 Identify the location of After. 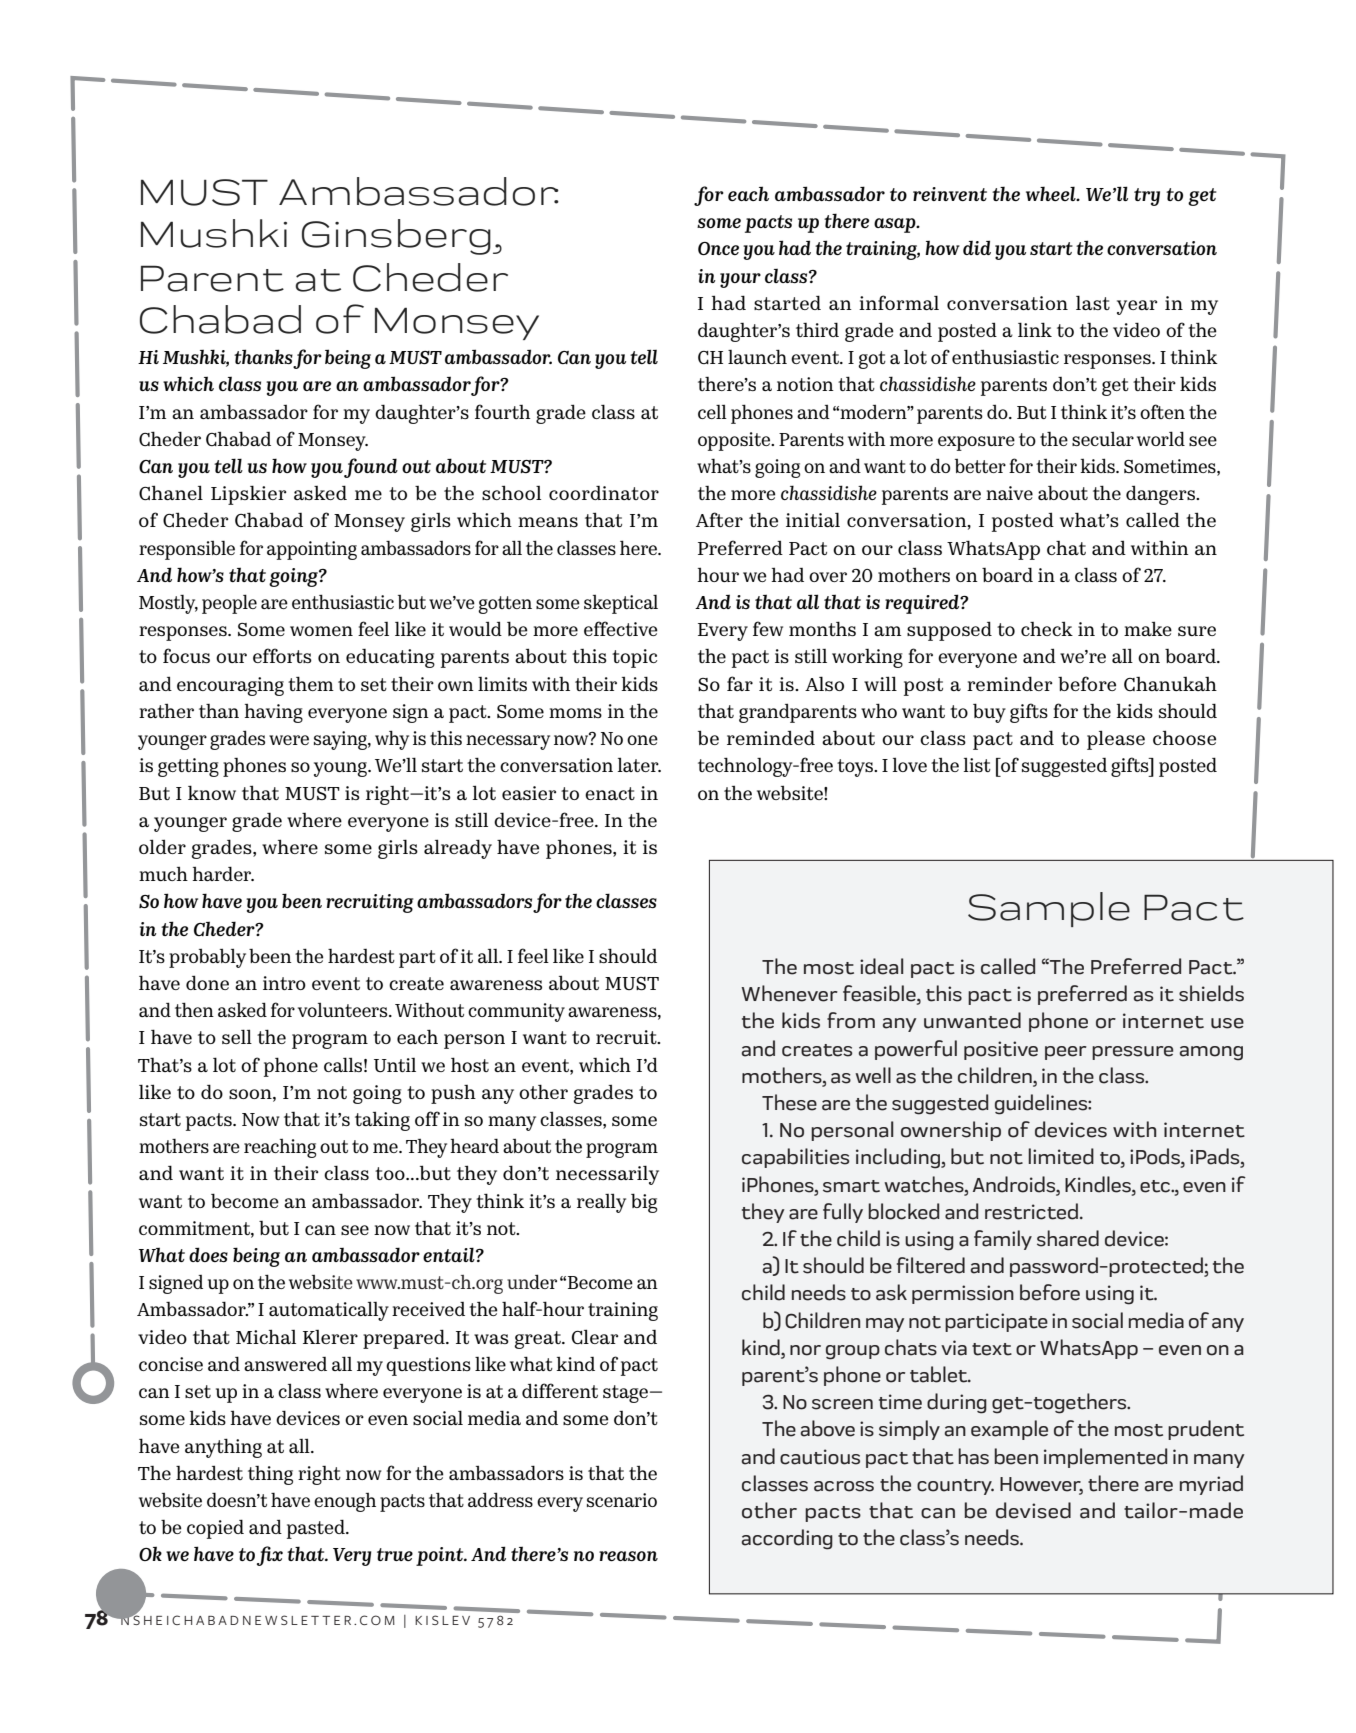
(719, 519).
